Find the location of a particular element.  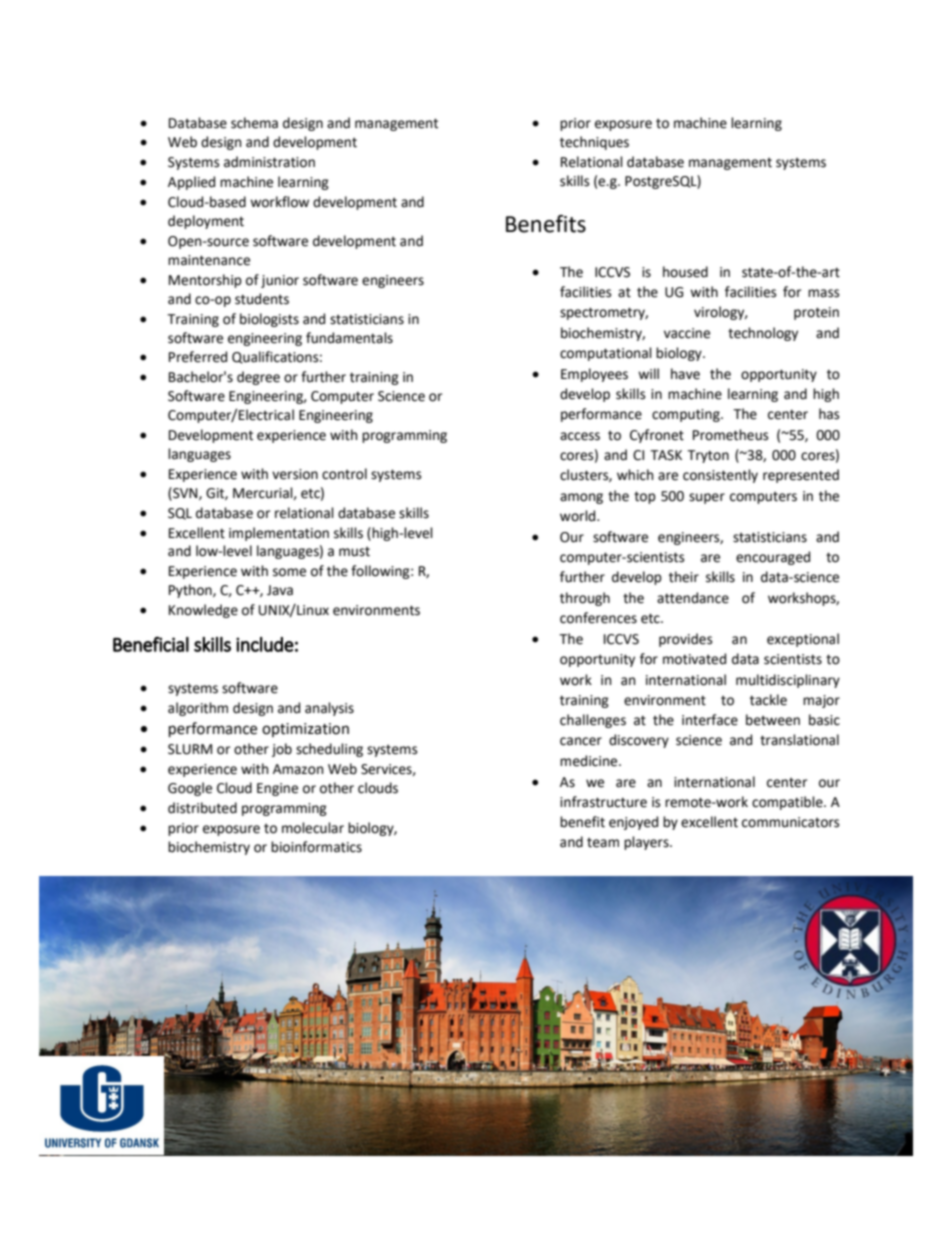

communicators is located at coordinates (790, 822).
